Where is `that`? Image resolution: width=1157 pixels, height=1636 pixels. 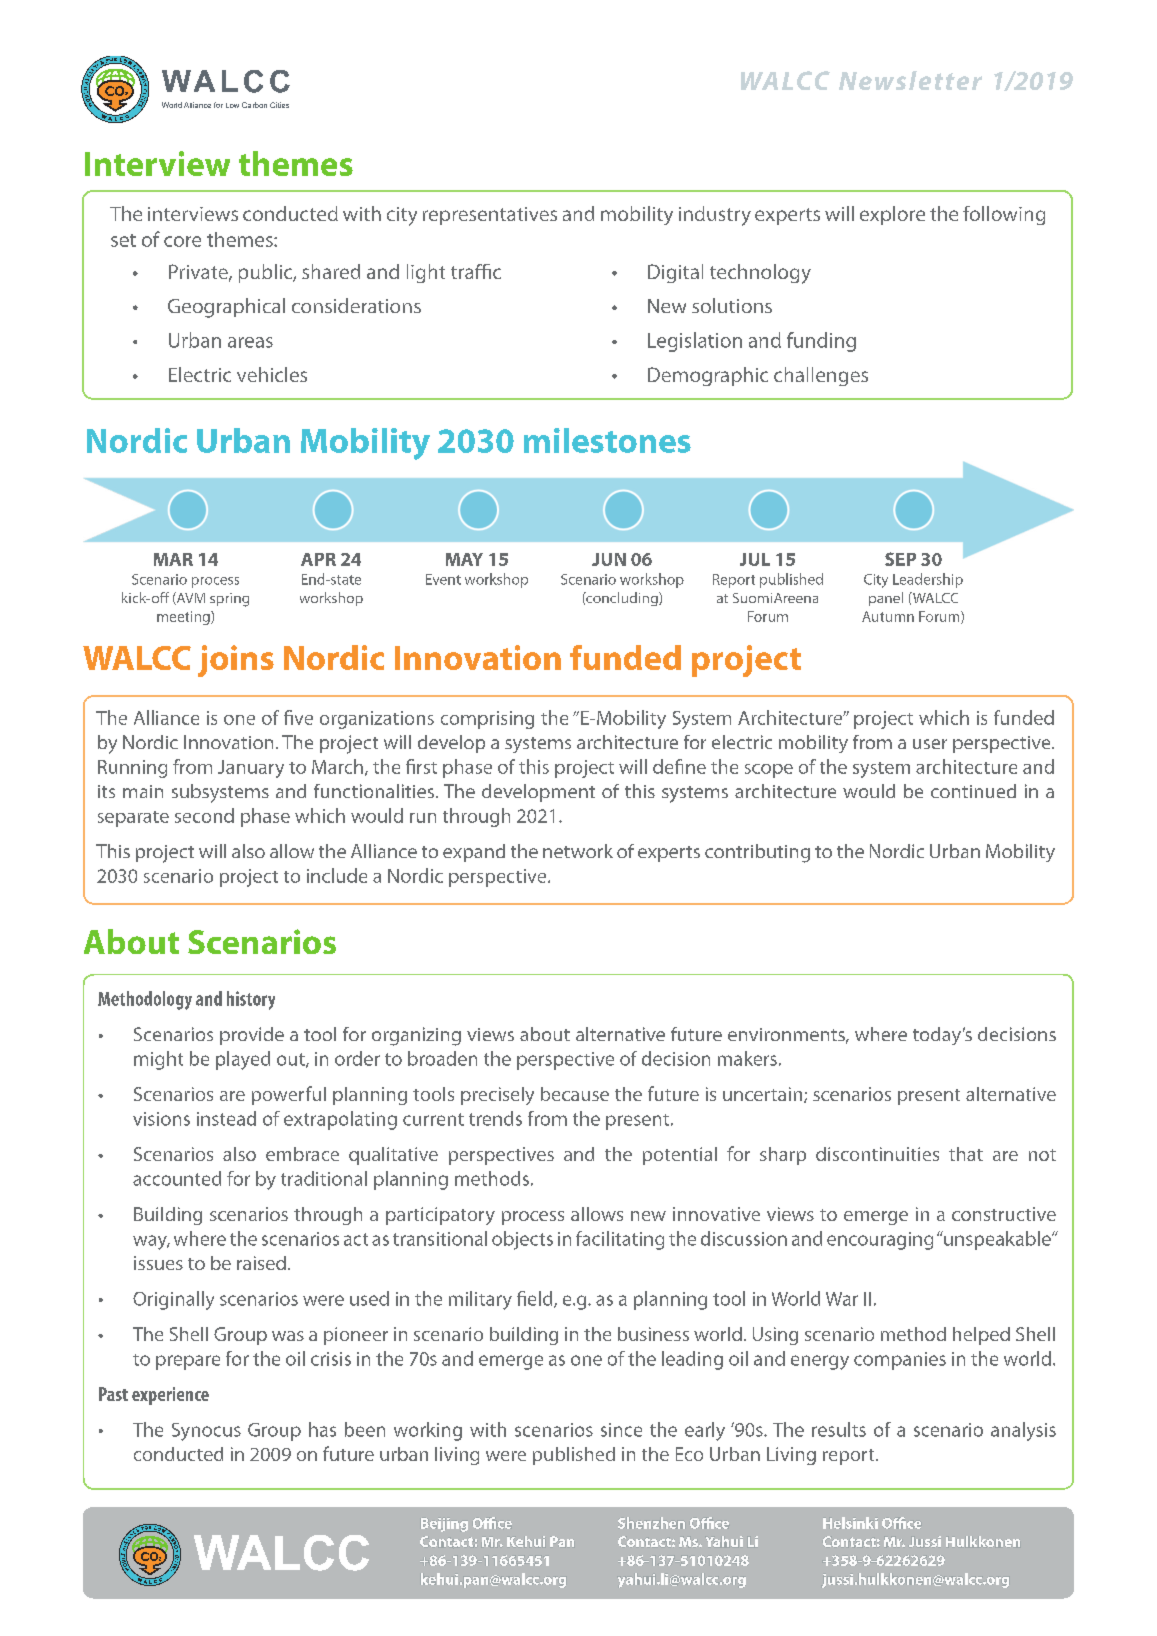
that is located at coordinates (966, 1154).
